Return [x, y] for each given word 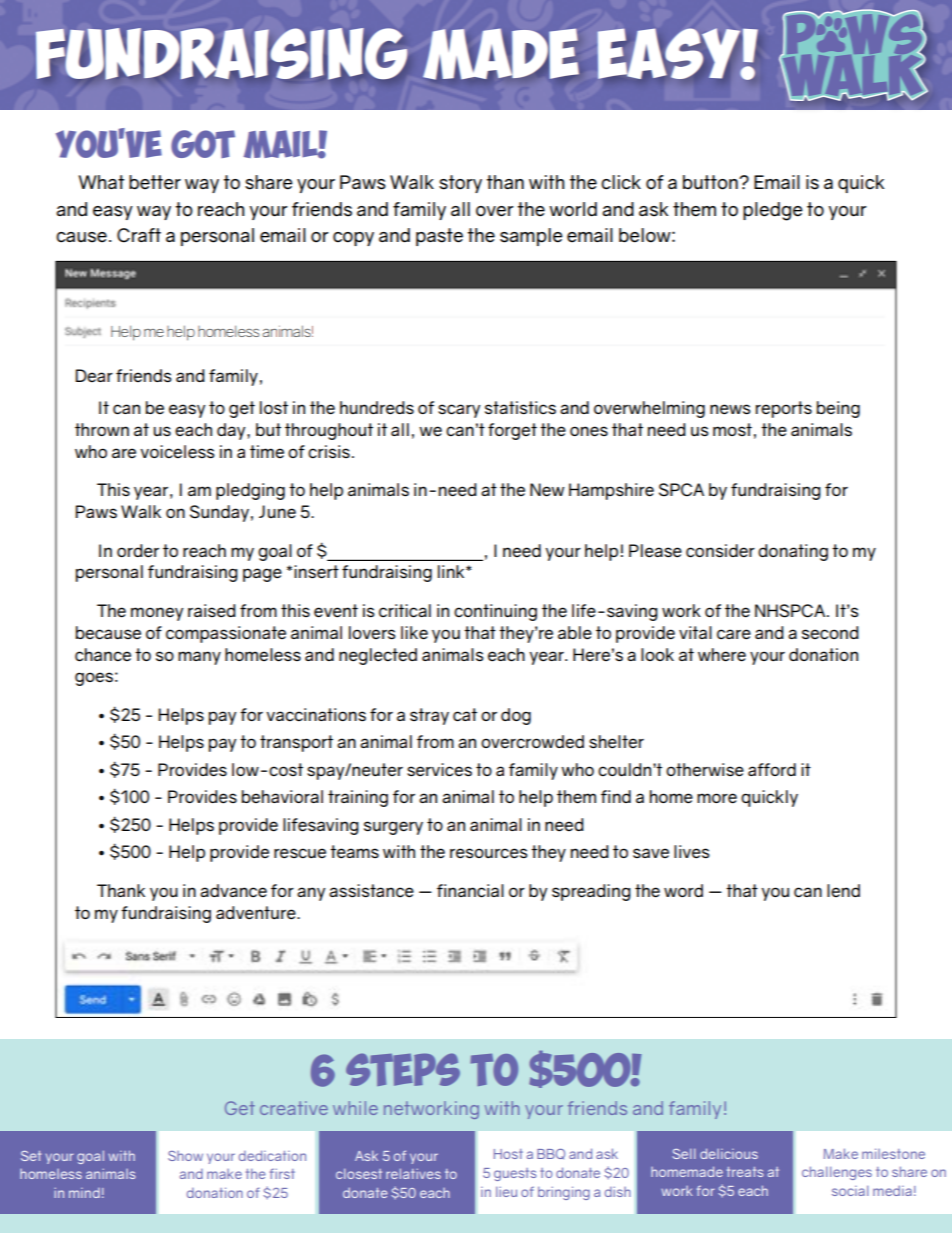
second [830, 633]
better [155, 182]
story [460, 184]
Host [508, 1154]
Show [185, 1156]
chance [103, 655]
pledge [773, 211]
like [414, 633]
